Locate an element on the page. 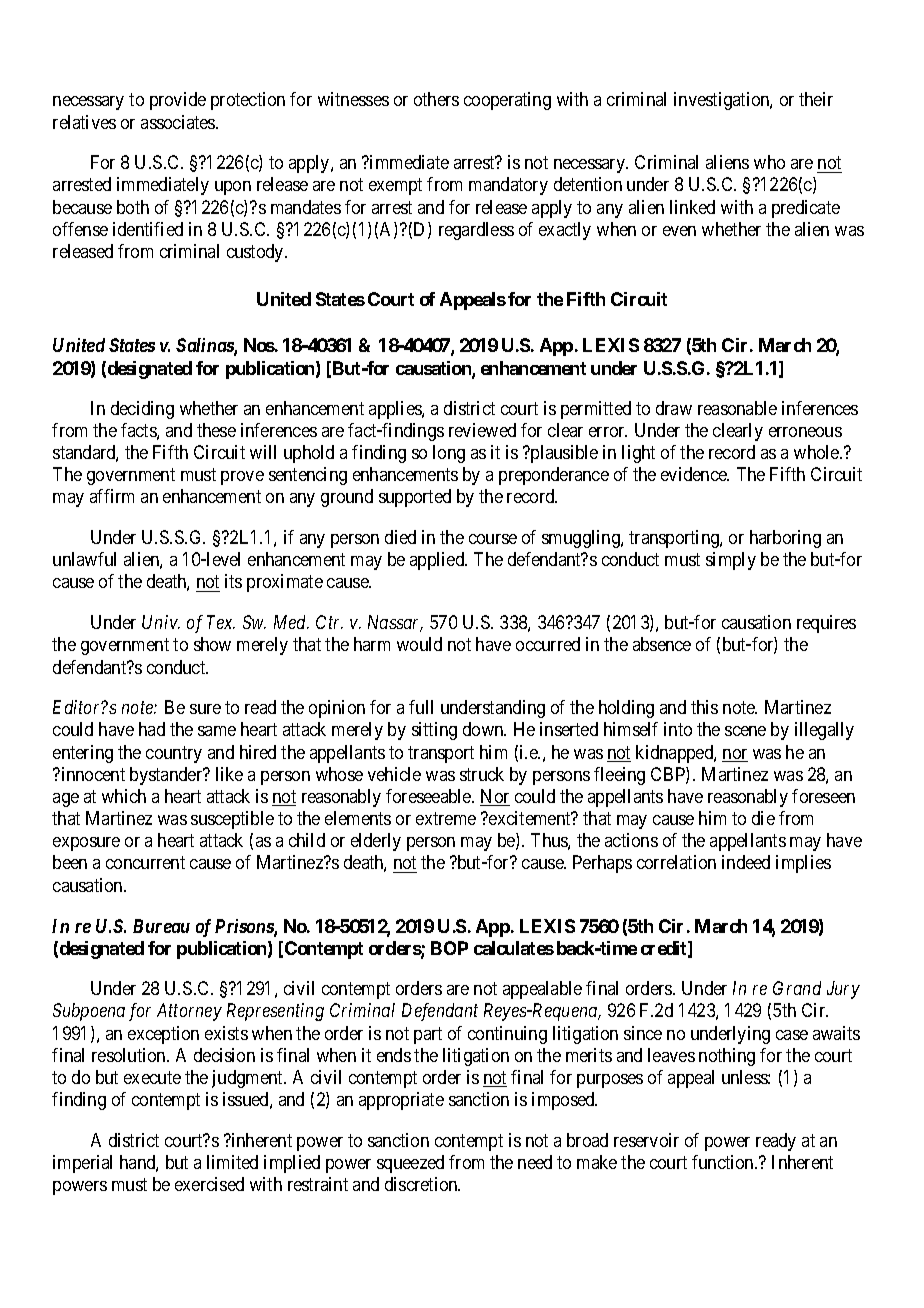 The height and width of the image is (1308, 924). exercised is located at coordinates (209, 1184).
